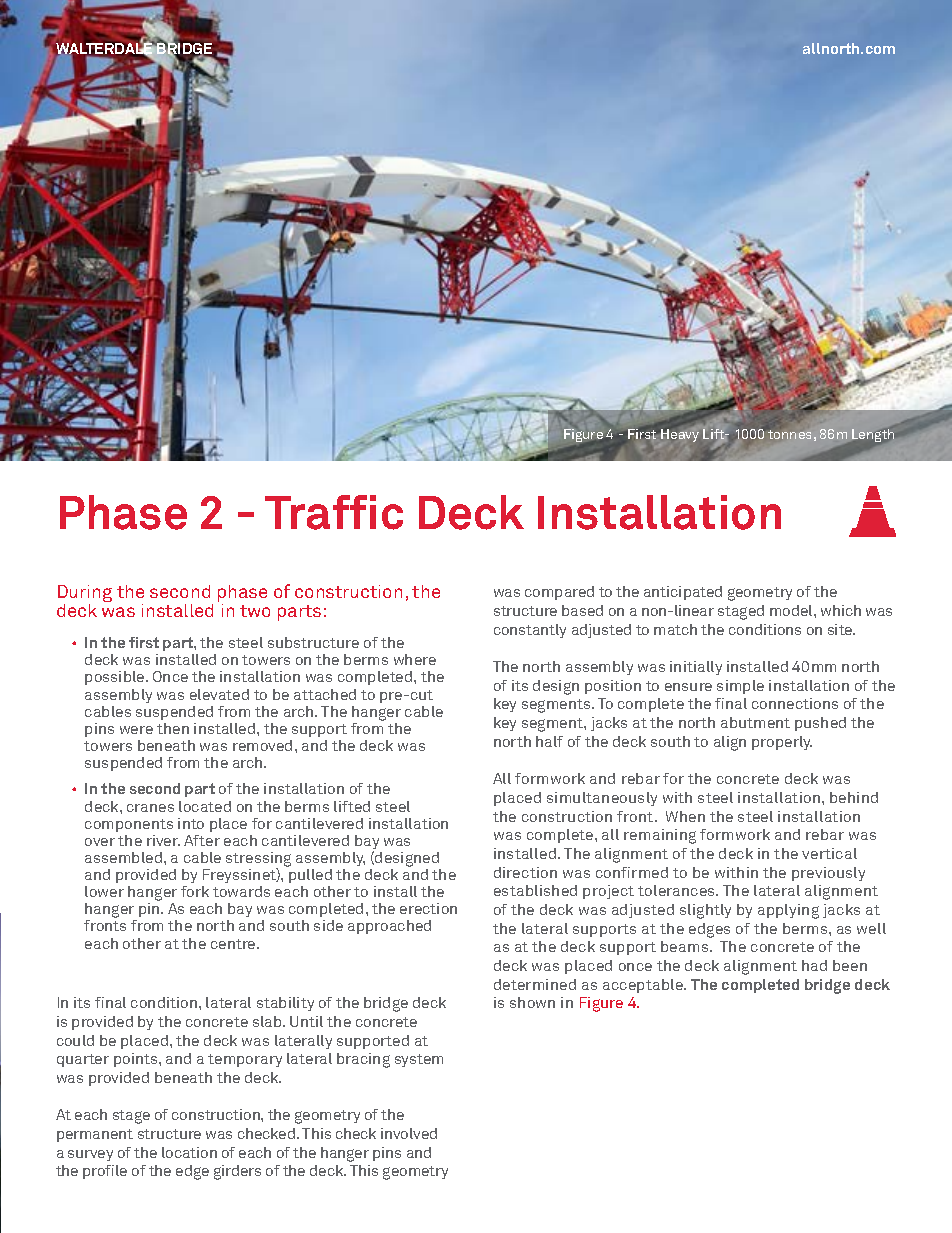 This screenshot has height=1233, width=952. What do you see at coordinates (602, 799) in the screenshot?
I see `simultaneously` at bounding box center [602, 799].
